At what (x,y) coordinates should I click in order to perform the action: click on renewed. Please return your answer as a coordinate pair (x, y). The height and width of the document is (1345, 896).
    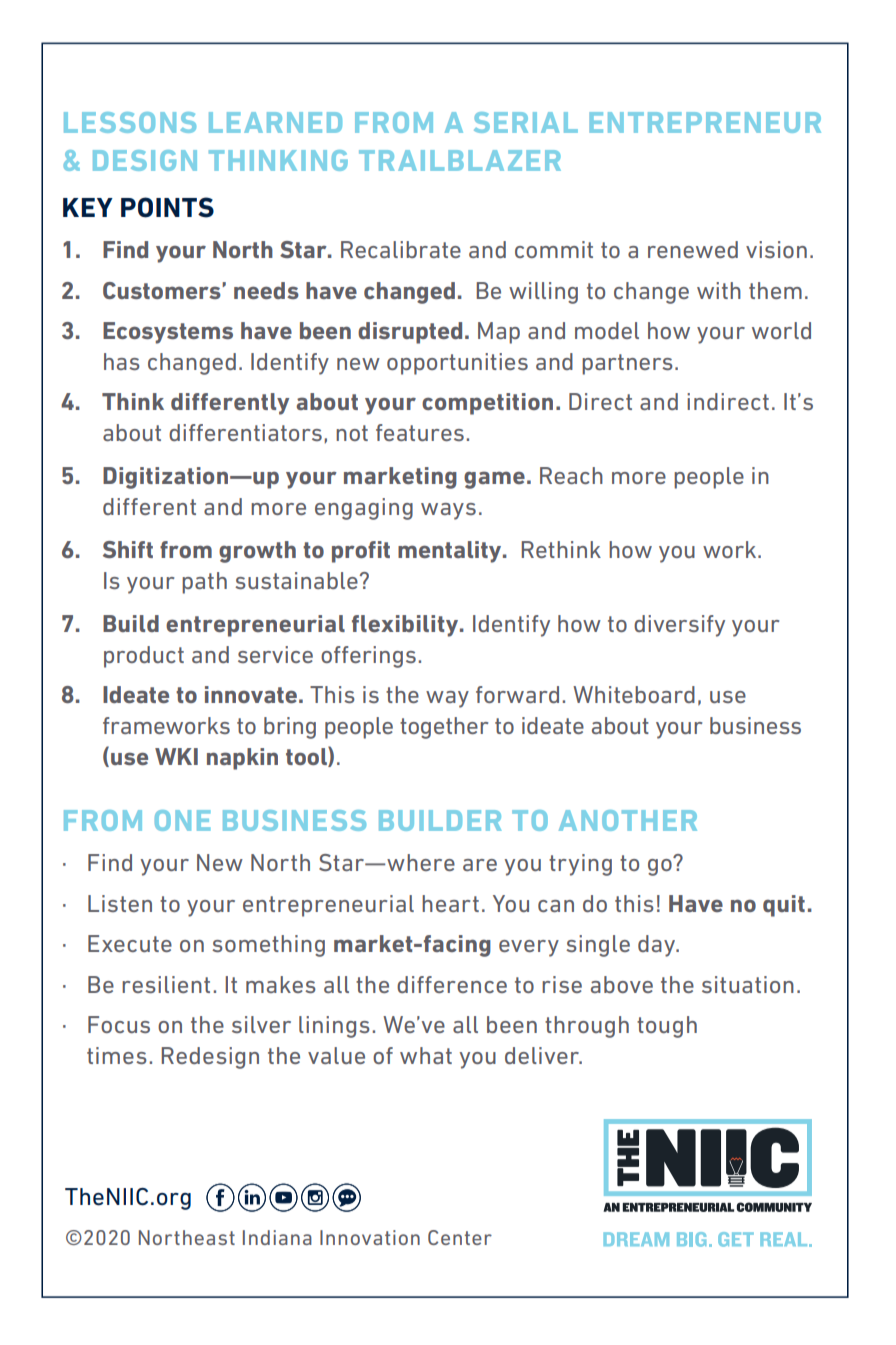
    Looking at the image, I should click on (693, 249).
